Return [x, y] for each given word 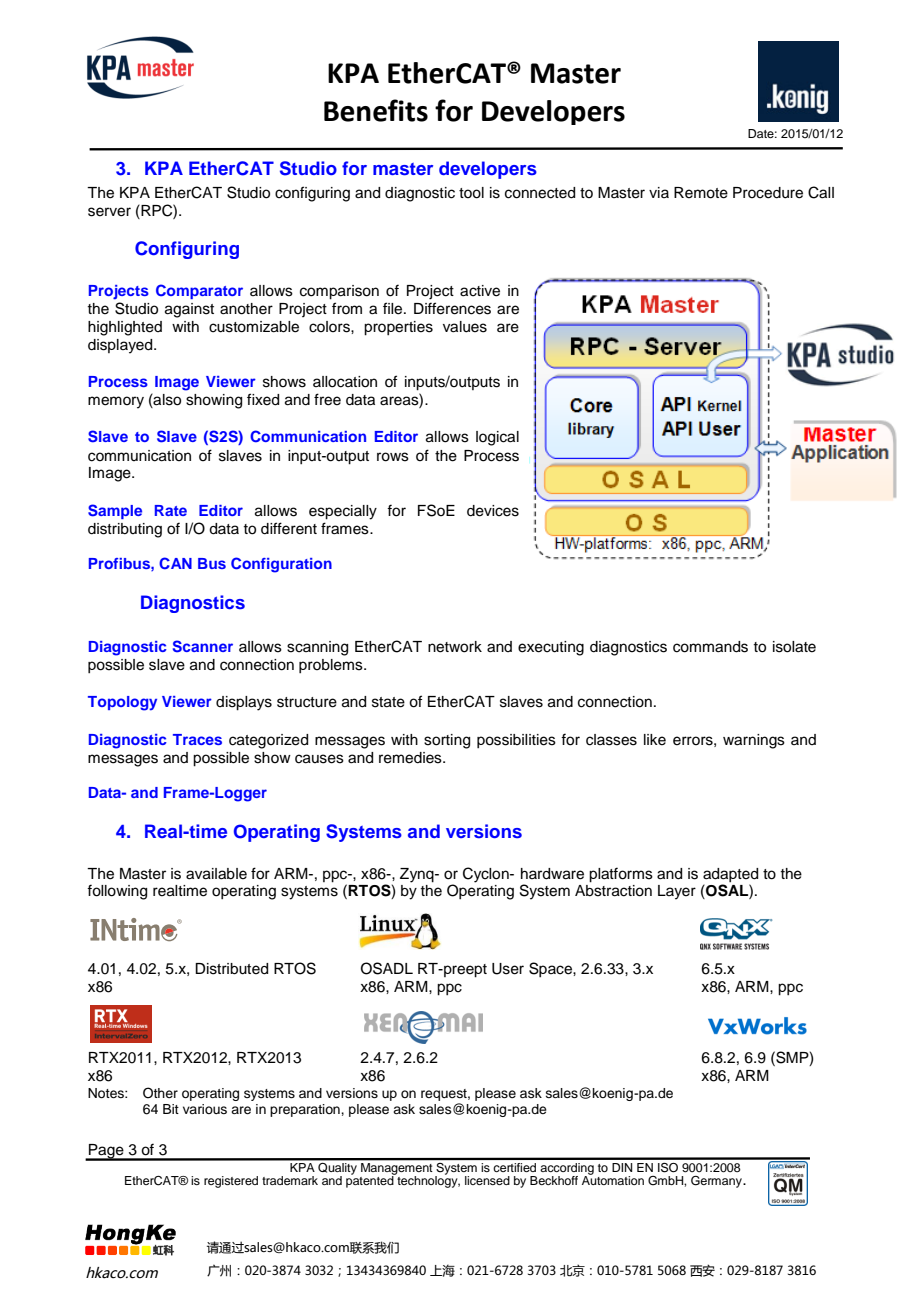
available [216, 874]
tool [471, 193]
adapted [730, 875]
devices [493, 511]
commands [710, 647]
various [205, 1109]
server [109, 212]
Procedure [768, 193]
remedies [411, 758]
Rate [171, 510]
